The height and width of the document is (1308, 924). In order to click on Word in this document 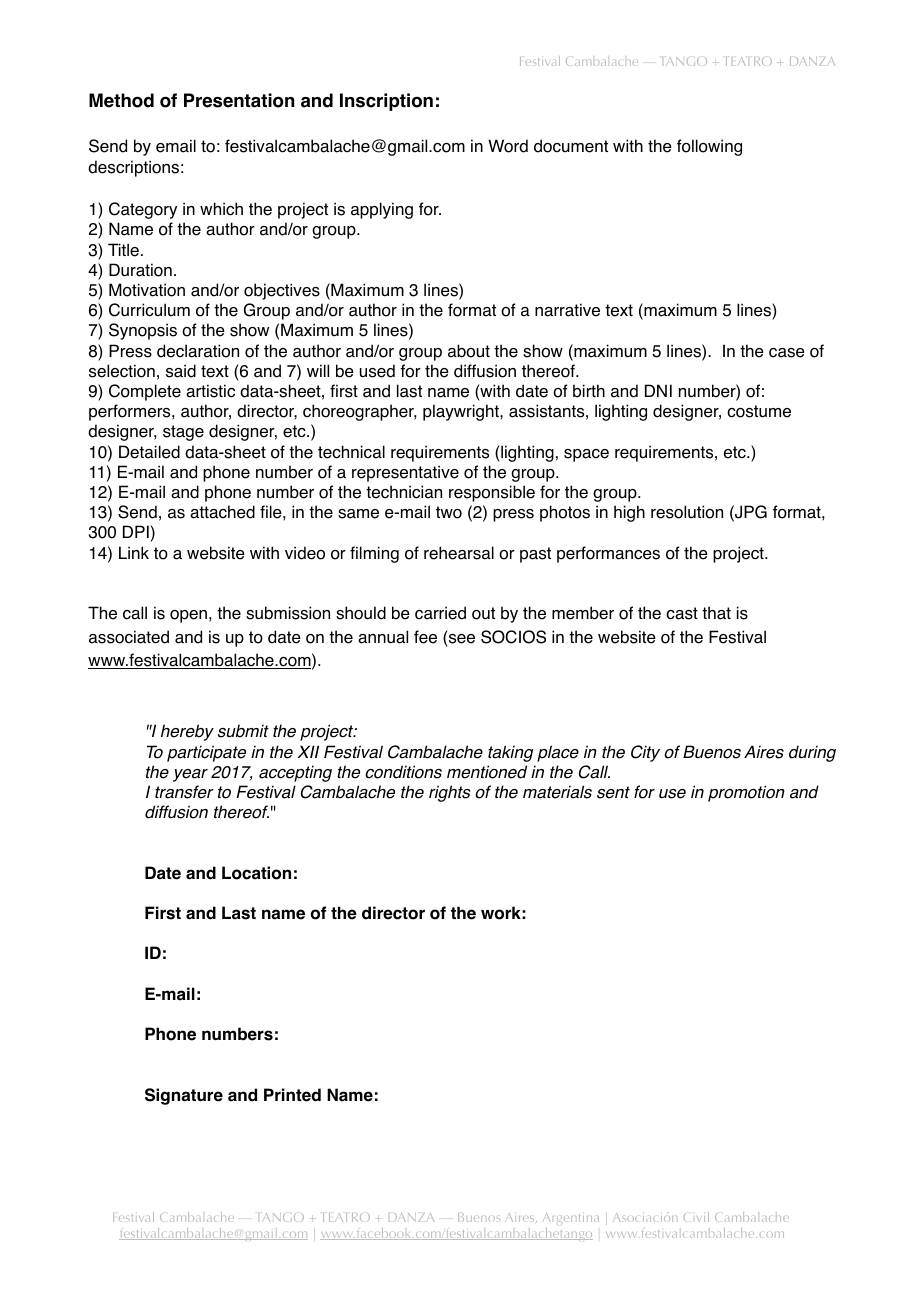, I will do `click(508, 146)`.
